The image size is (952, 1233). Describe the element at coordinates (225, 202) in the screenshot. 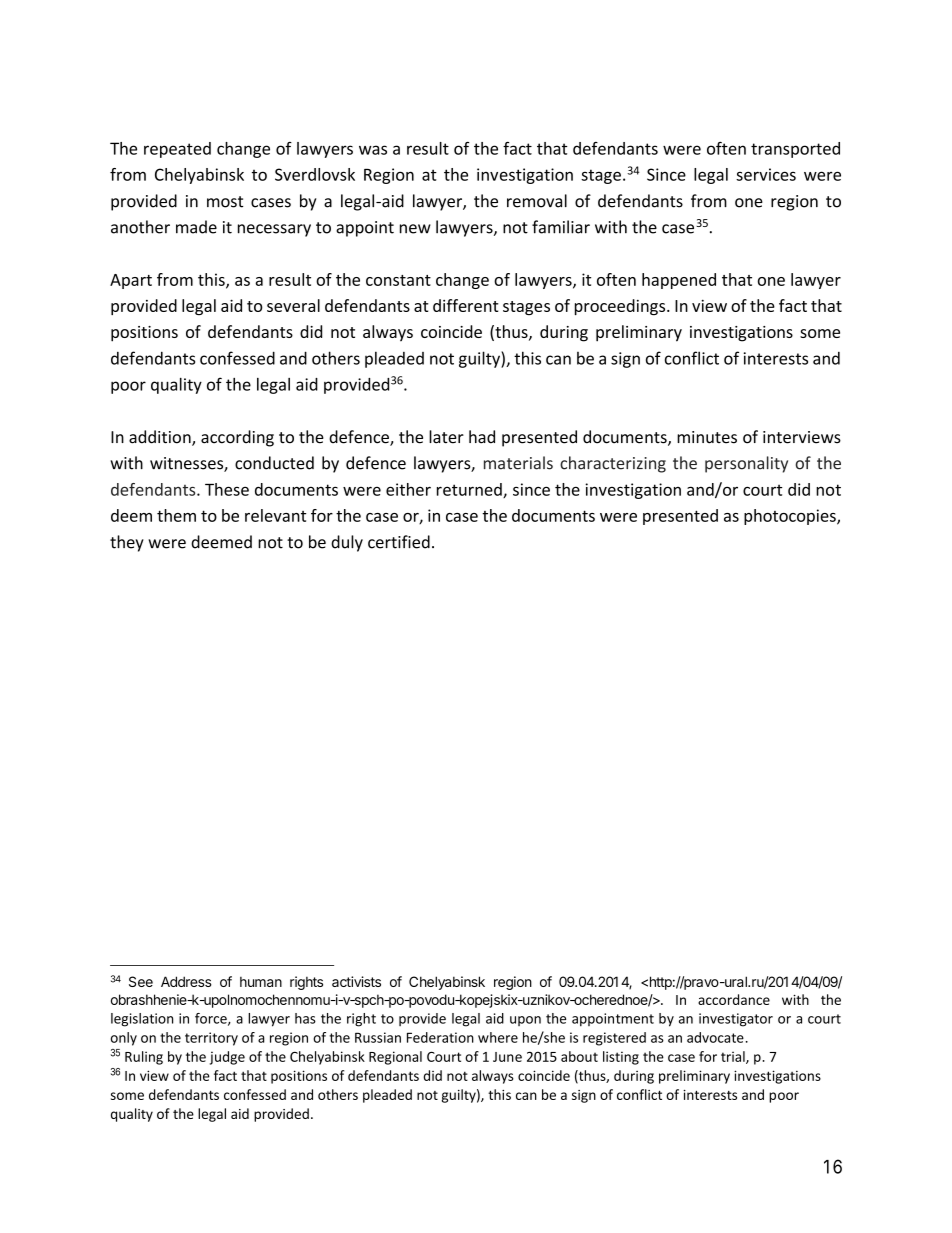

I see `most` at that location.
